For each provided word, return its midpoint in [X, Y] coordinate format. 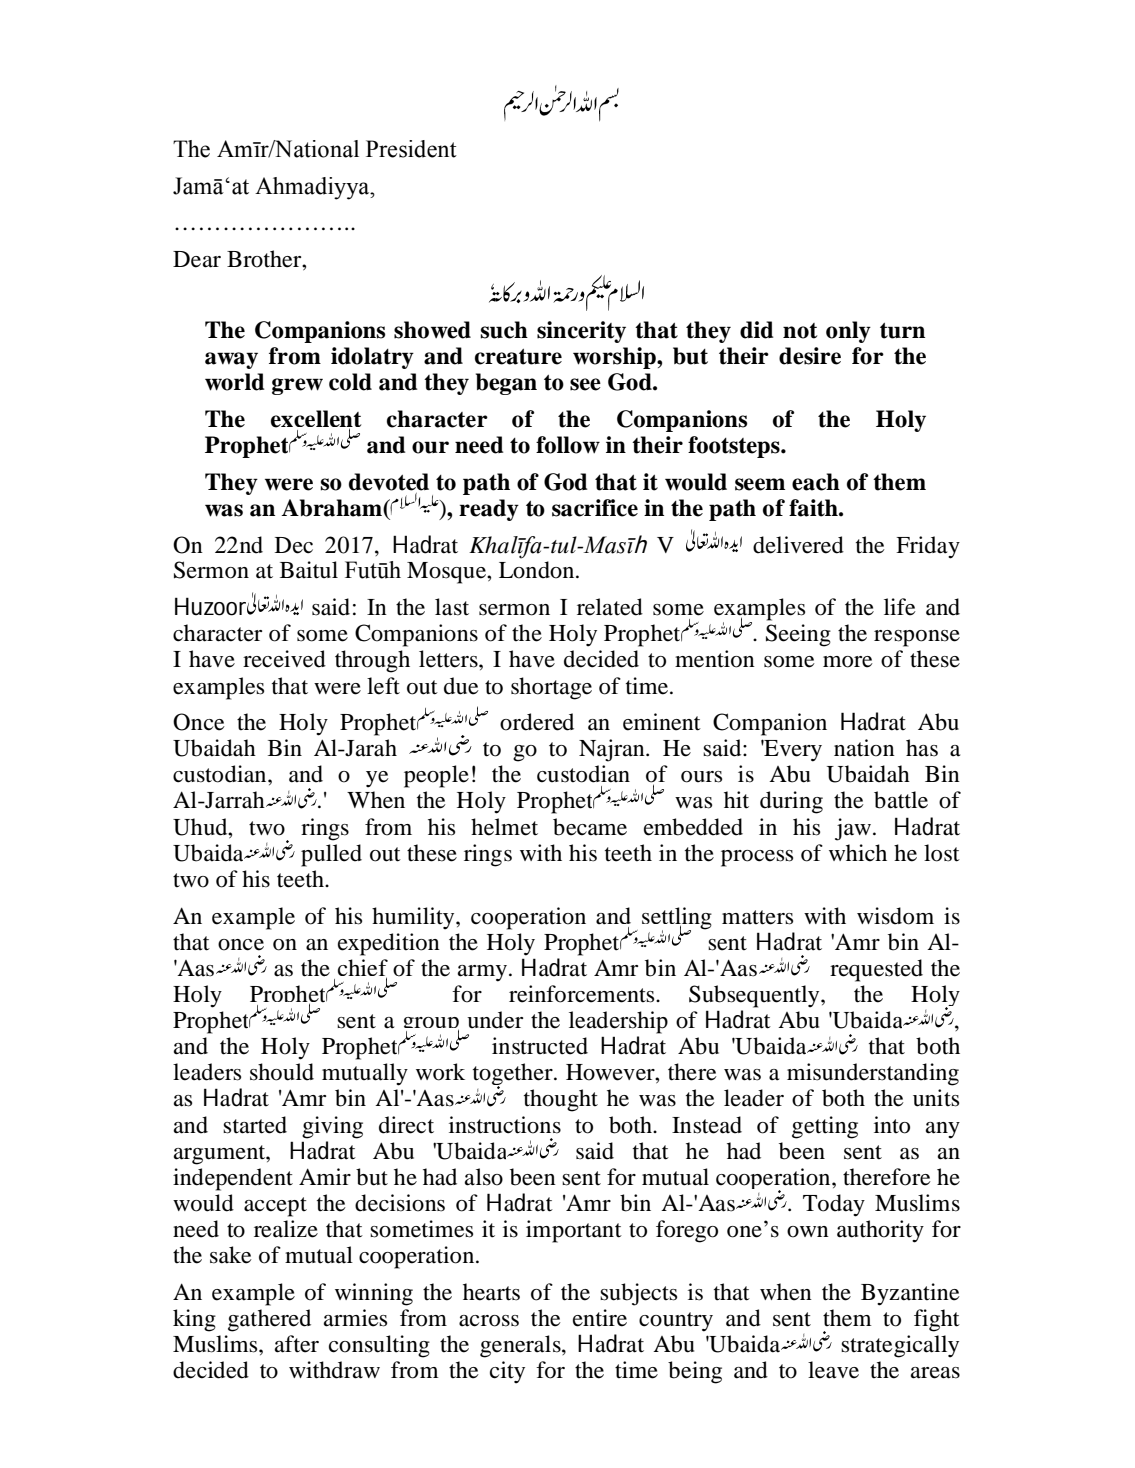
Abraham [332, 508]
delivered [798, 545]
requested [876, 970]
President [411, 149]
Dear [197, 259]
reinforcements [583, 994]
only [848, 332]
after [297, 1344]
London [538, 570]
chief [363, 968]
